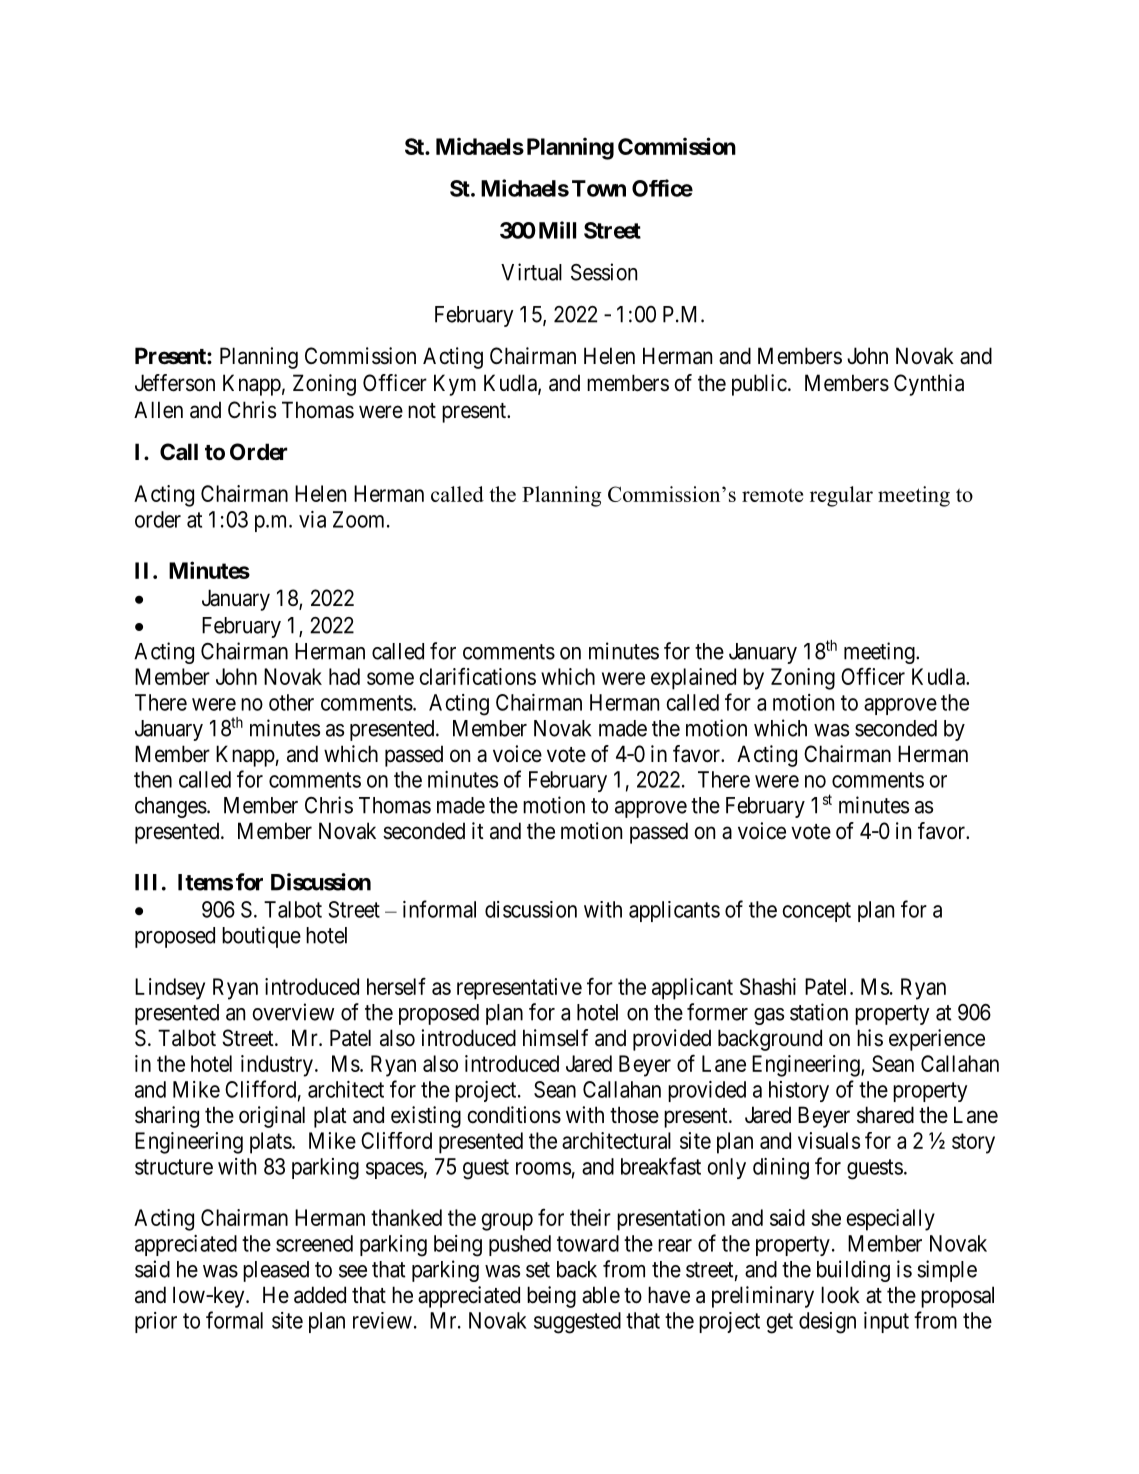 This document has width=1139, height=1474. I want to click on explained, so click(693, 679).
